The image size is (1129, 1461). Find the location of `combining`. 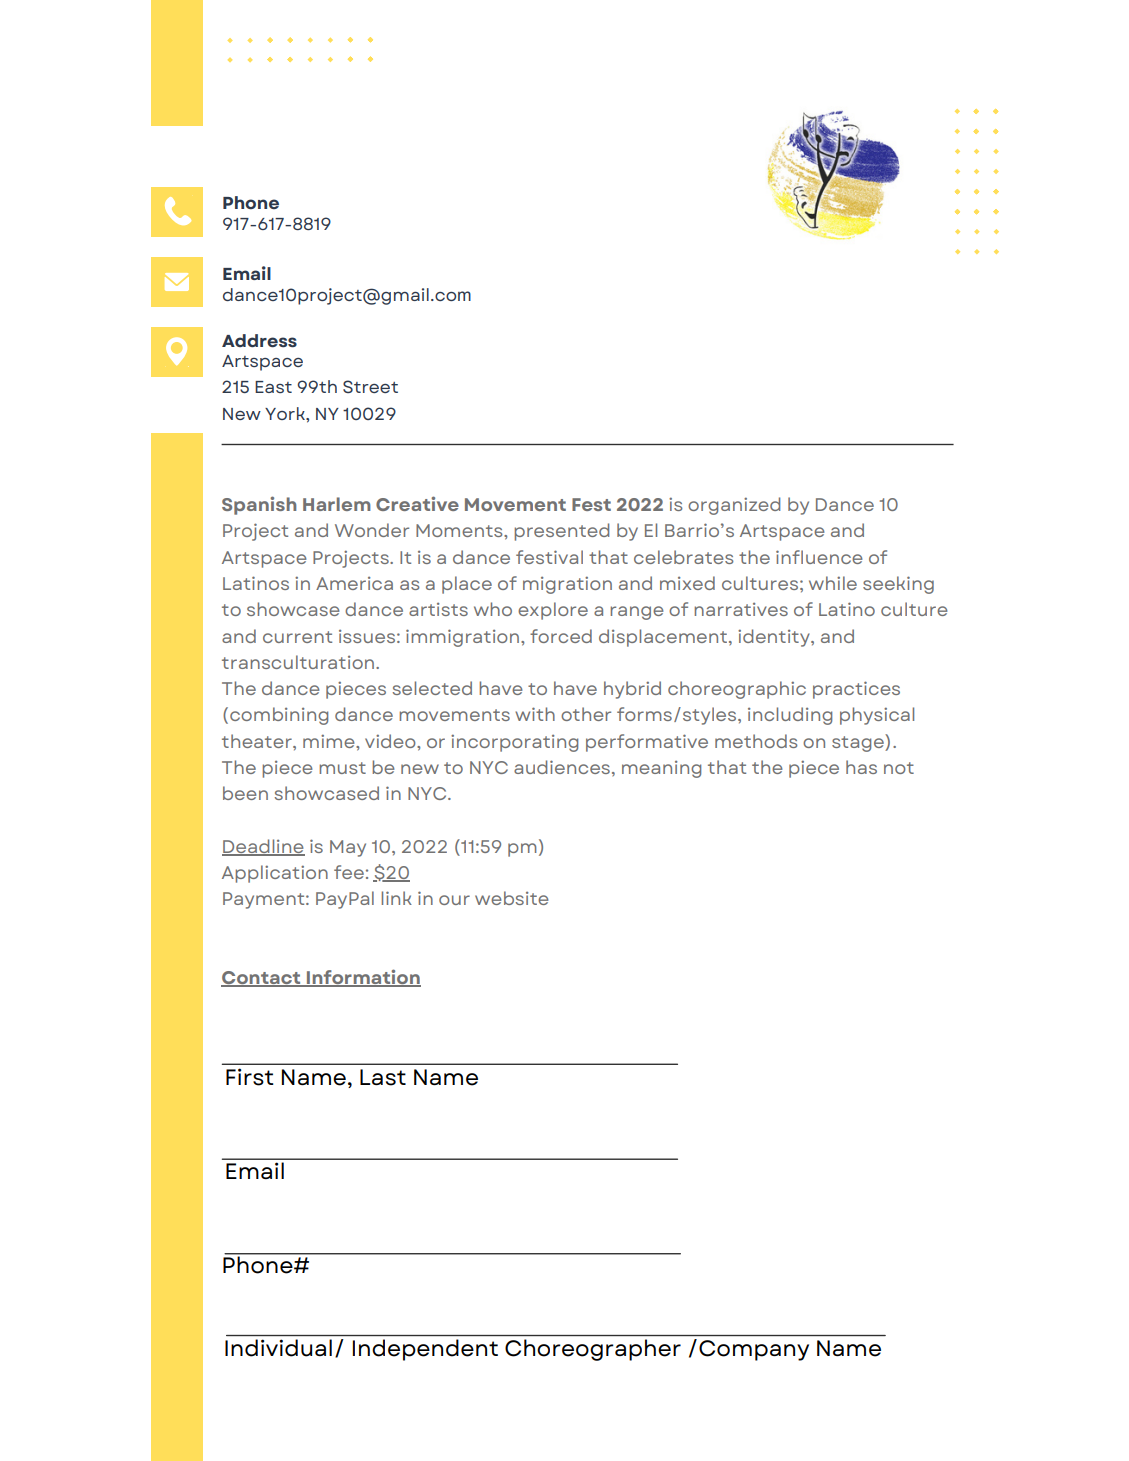

combining is located at coordinates (279, 716).
